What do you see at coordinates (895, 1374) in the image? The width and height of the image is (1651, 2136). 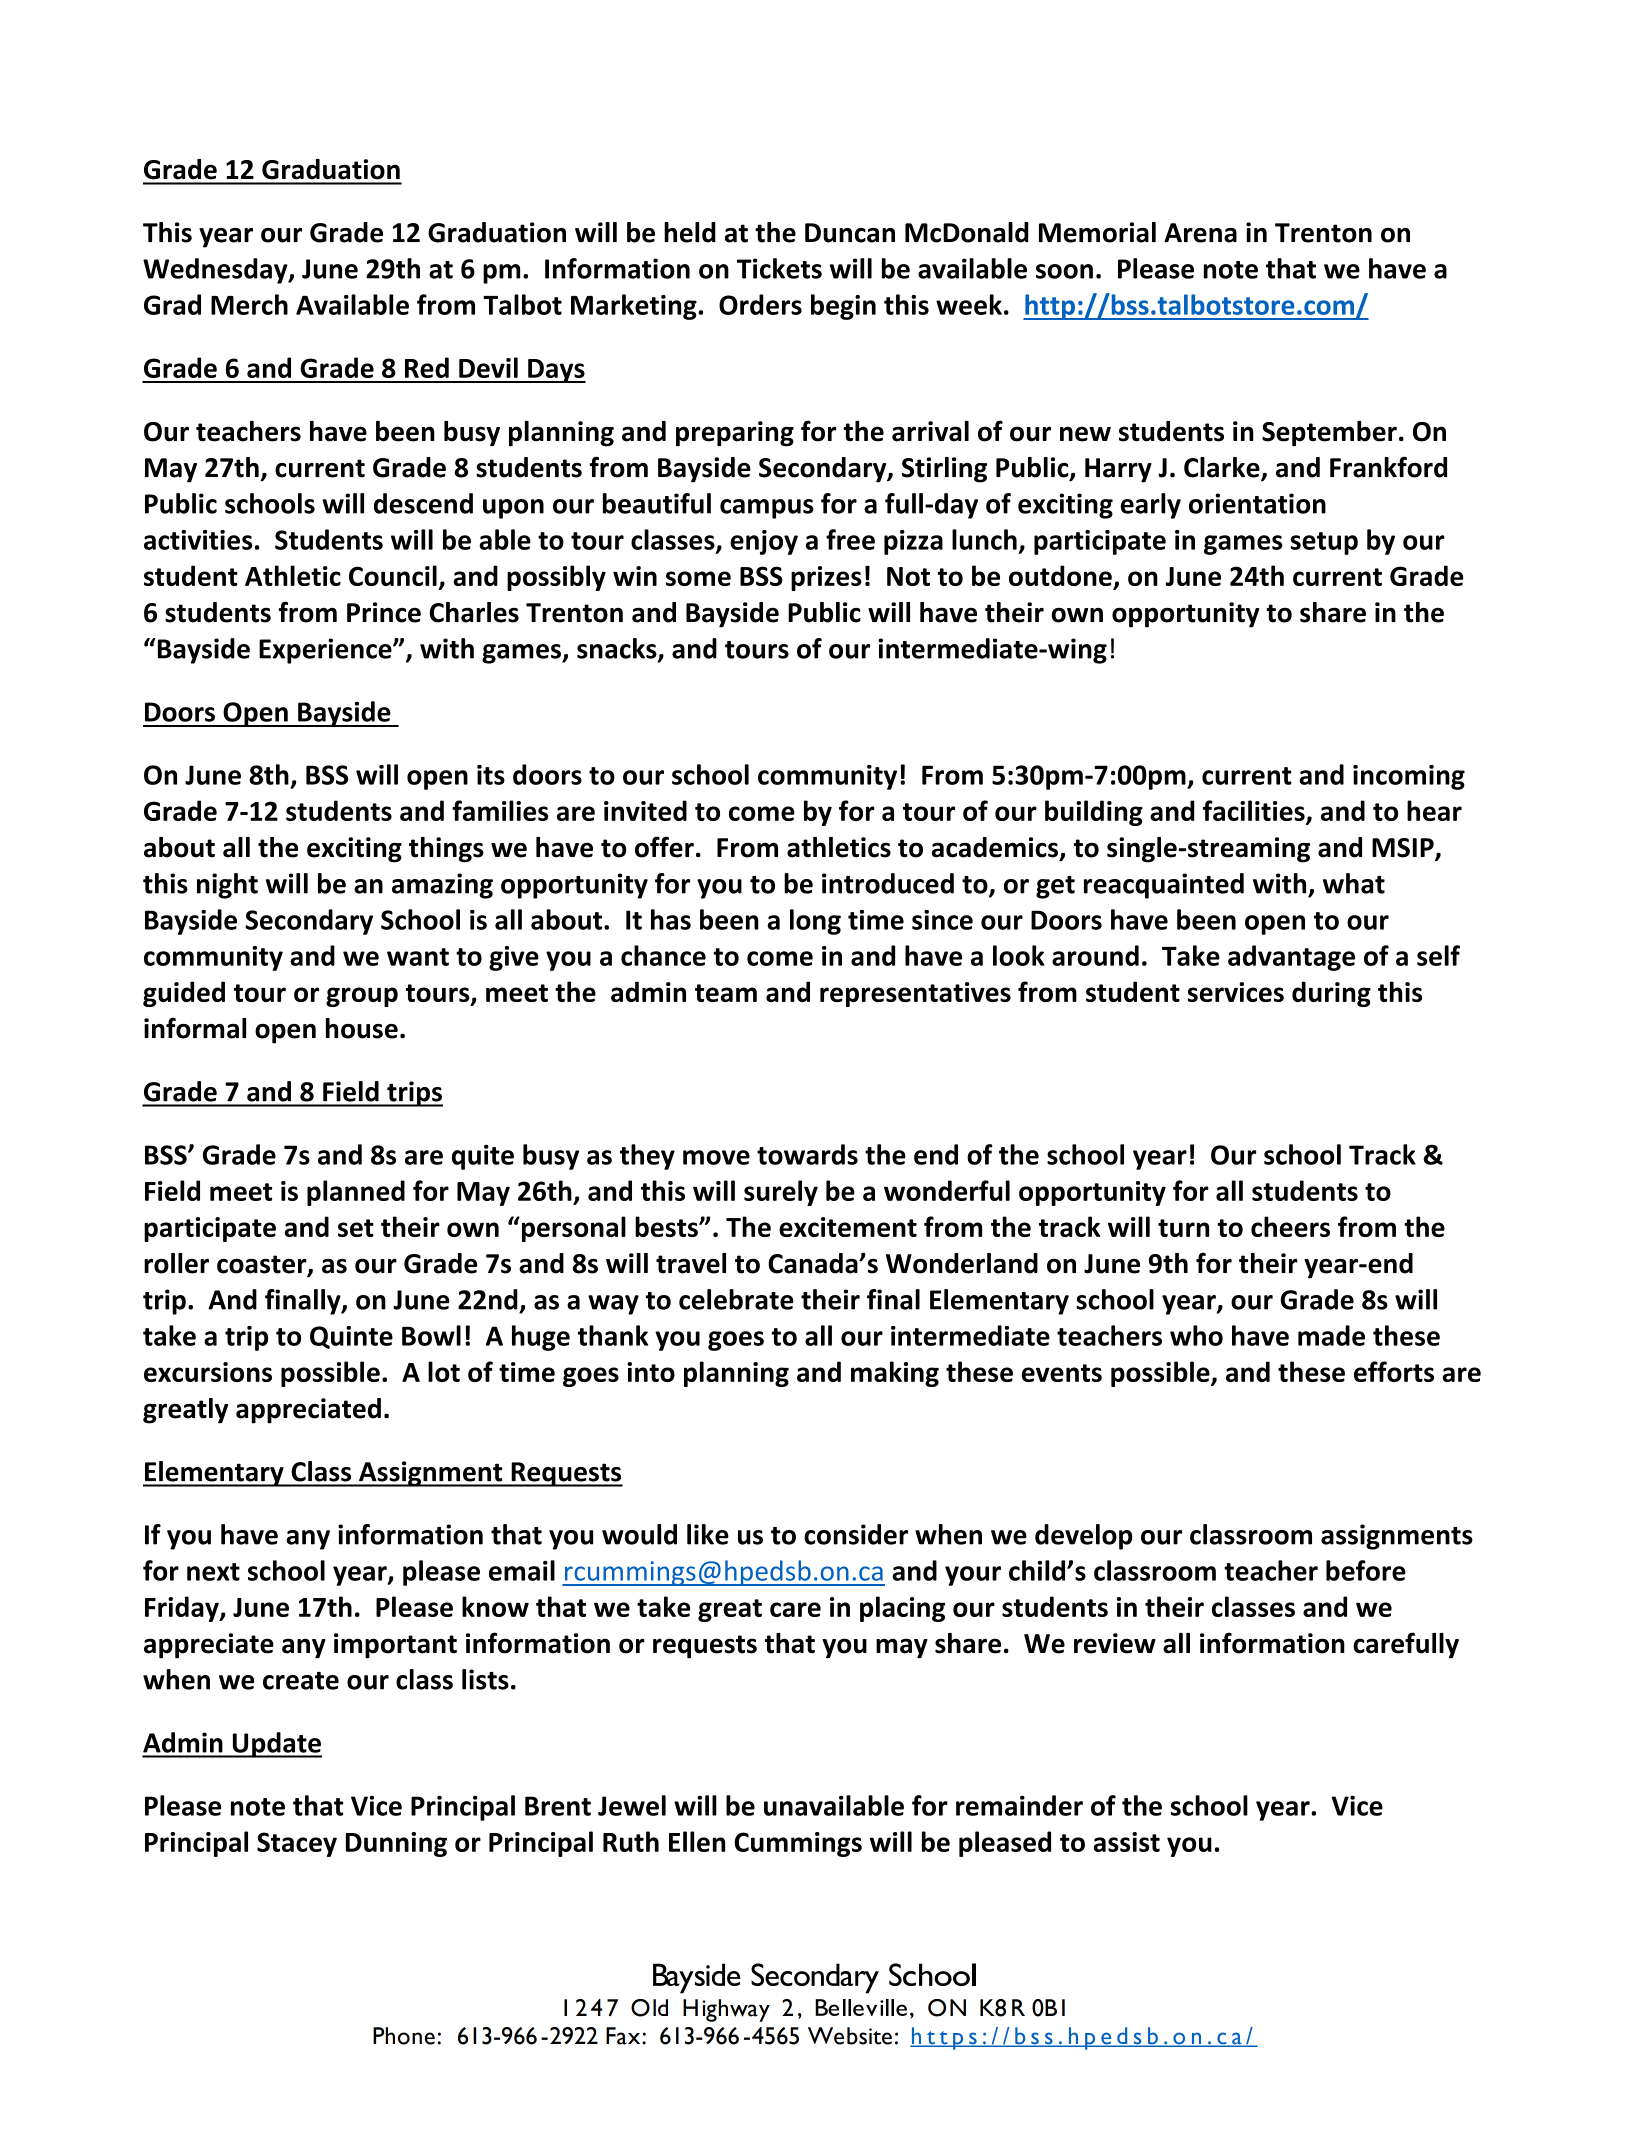 I see `making` at bounding box center [895, 1374].
